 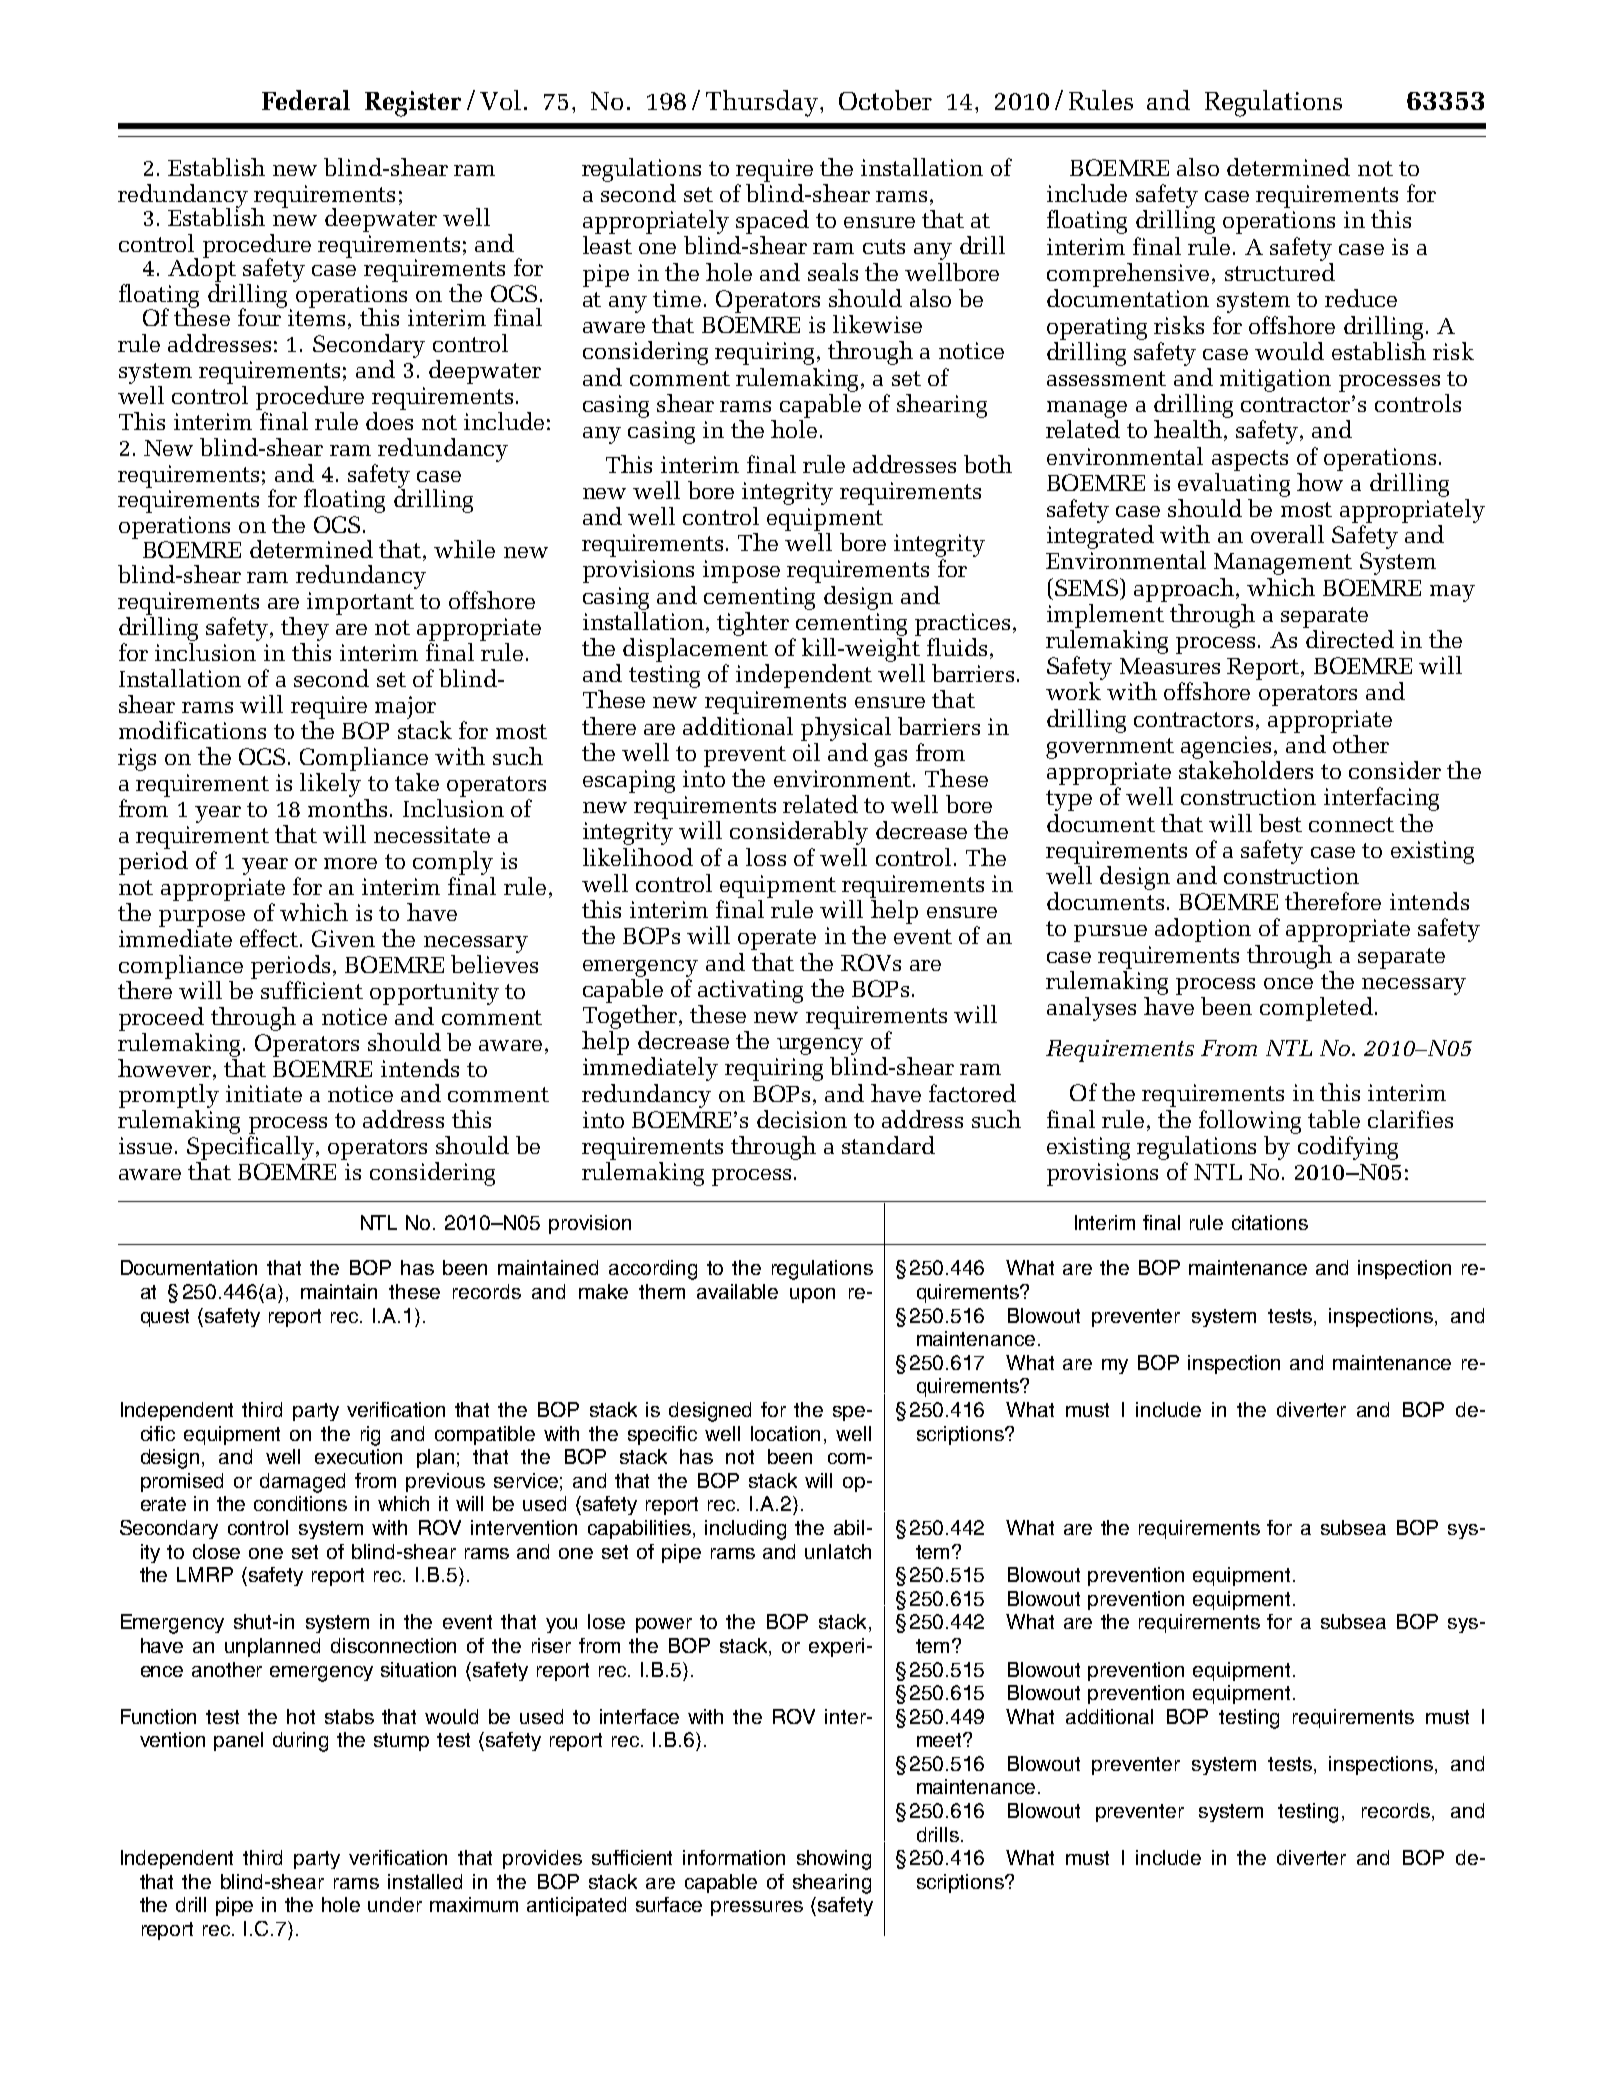 What do you see at coordinates (395, 1904) in the screenshot?
I see `under` at bounding box center [395, 1904].
